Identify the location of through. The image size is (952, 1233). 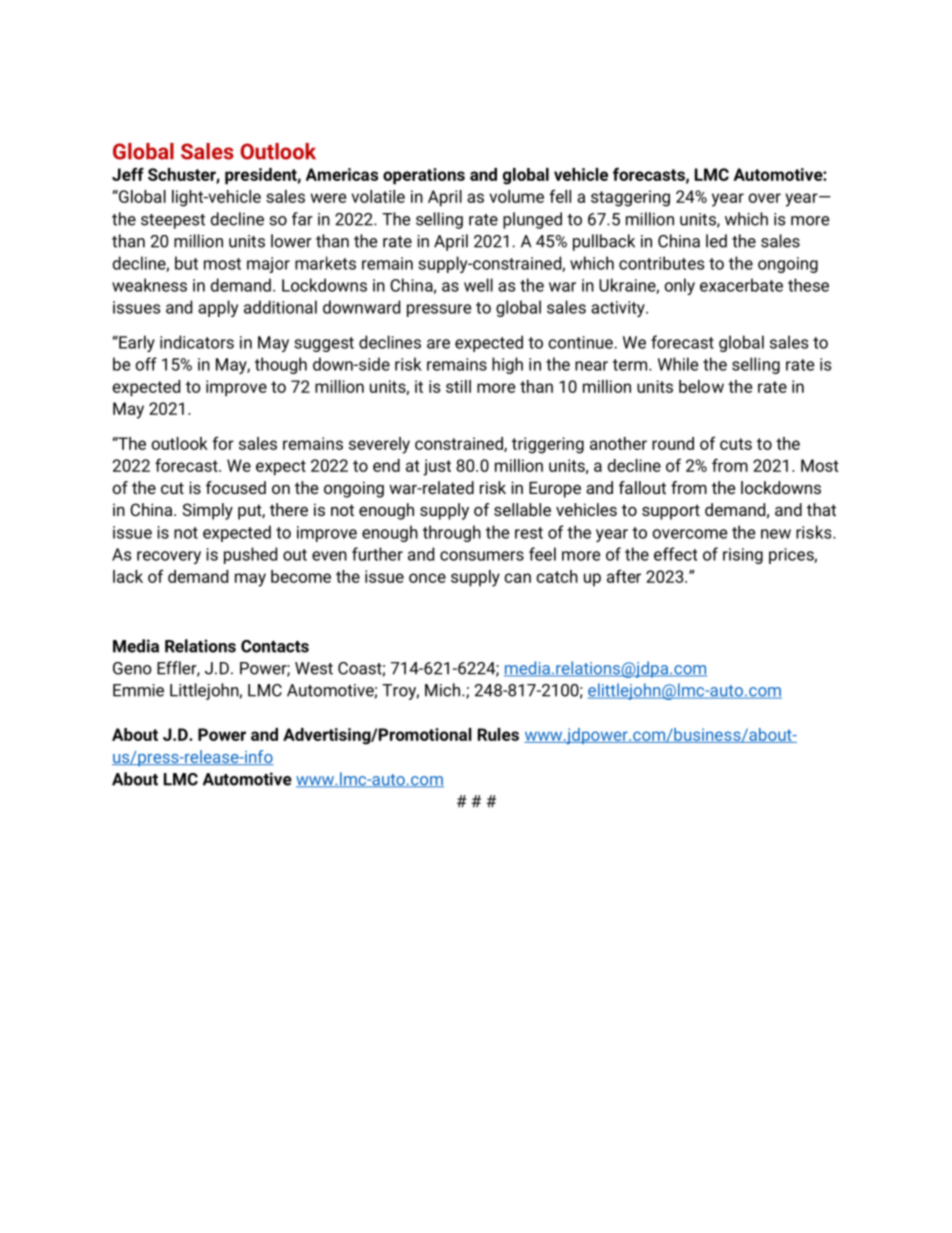
(452, 533).
